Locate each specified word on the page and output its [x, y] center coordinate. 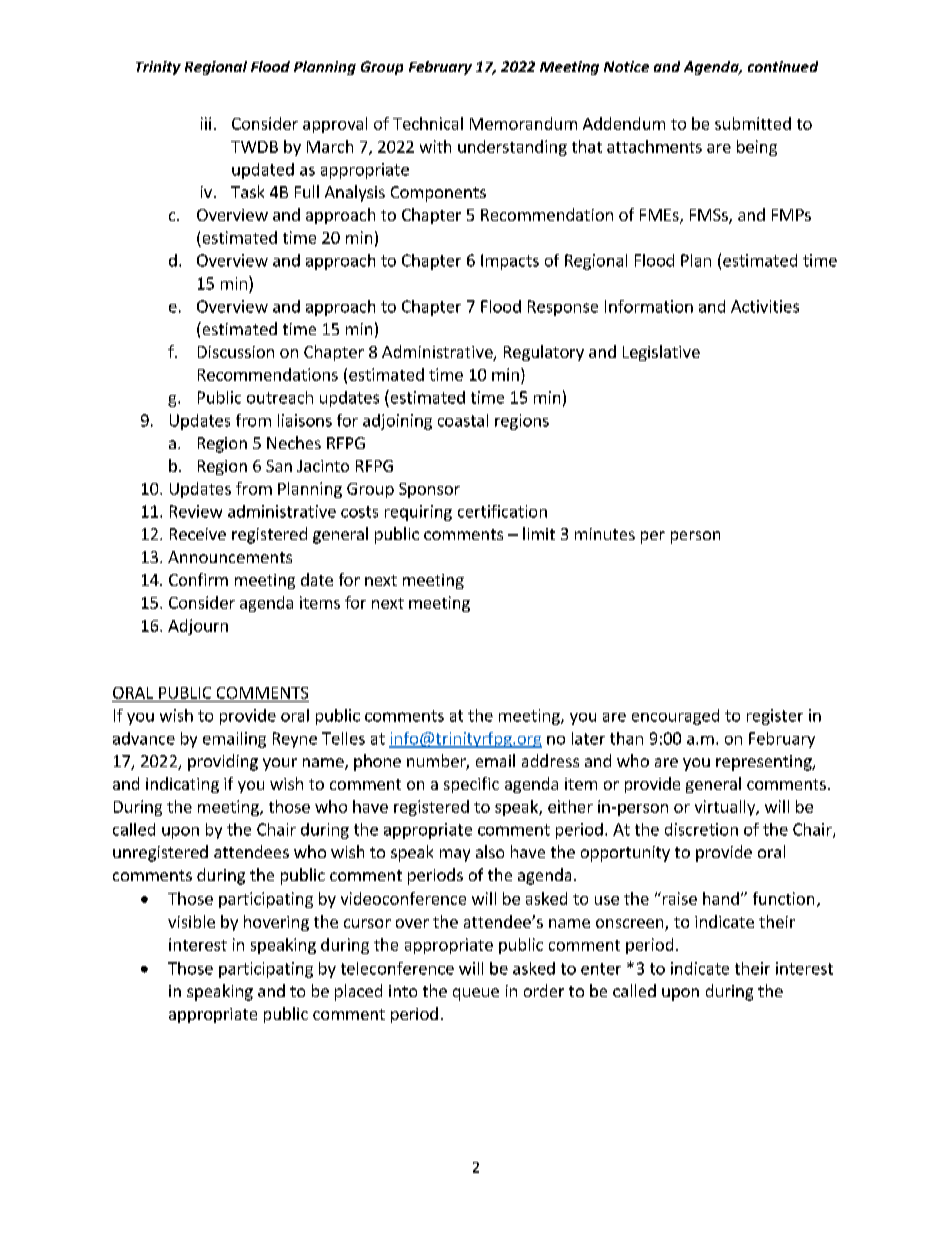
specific [471, 785]
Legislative [661, 353]
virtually [726, 808]
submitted [753, 123]
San [279, 466]
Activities [765, 306]
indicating [182, 785]
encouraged [675, 717]
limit [539, 533]
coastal [463, 420]
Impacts [510, 262]
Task [247, 191]
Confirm [198, 579]
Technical [428, 123]
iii [206, 123]
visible [191, 921]
